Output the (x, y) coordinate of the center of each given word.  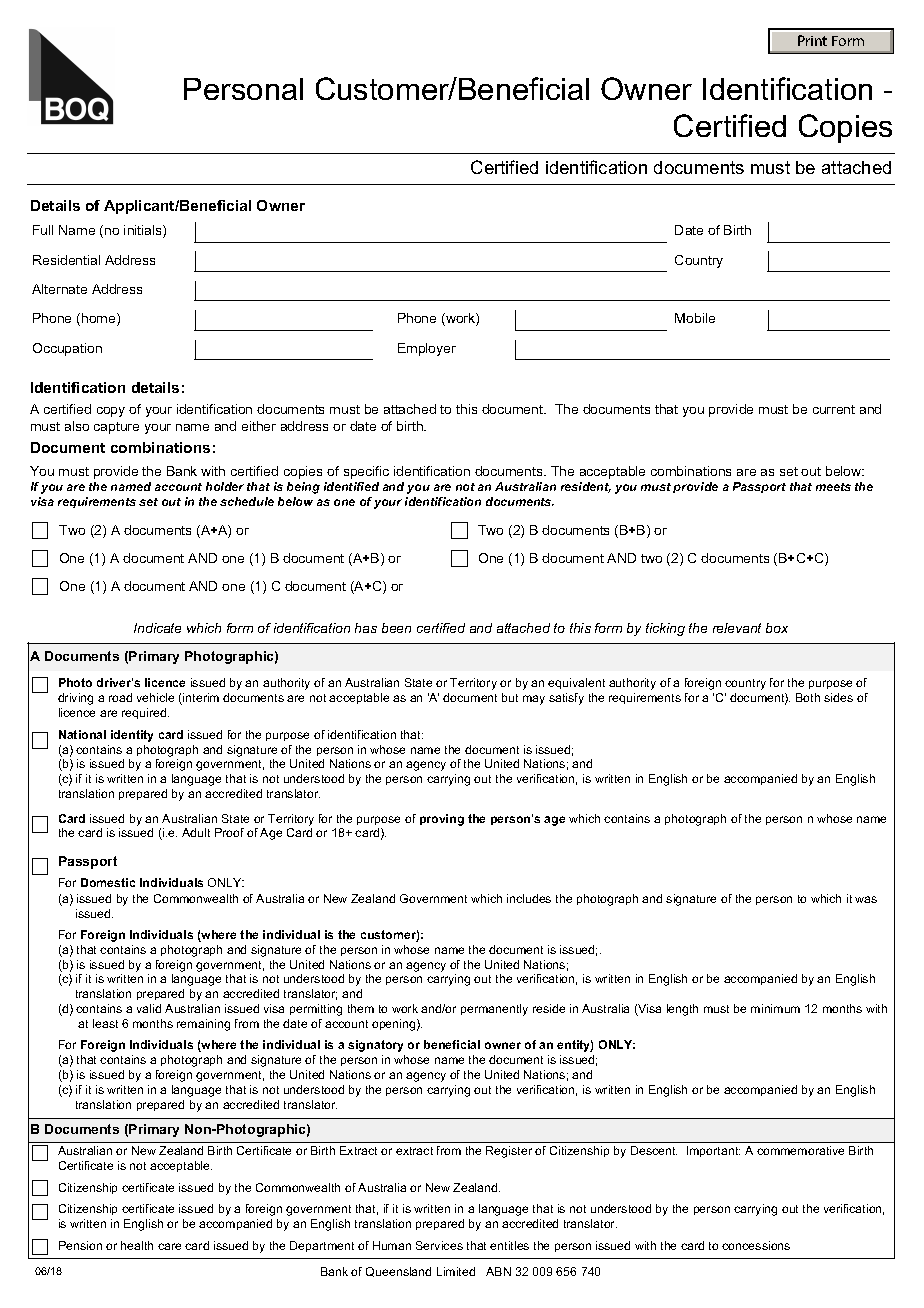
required (145, 713)
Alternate (59, 289)
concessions (756, 1245)
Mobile (695, 318)
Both (808, 697)
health (137, 1245)
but (510, 697)
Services (439, 1245)
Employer (427, 349)
